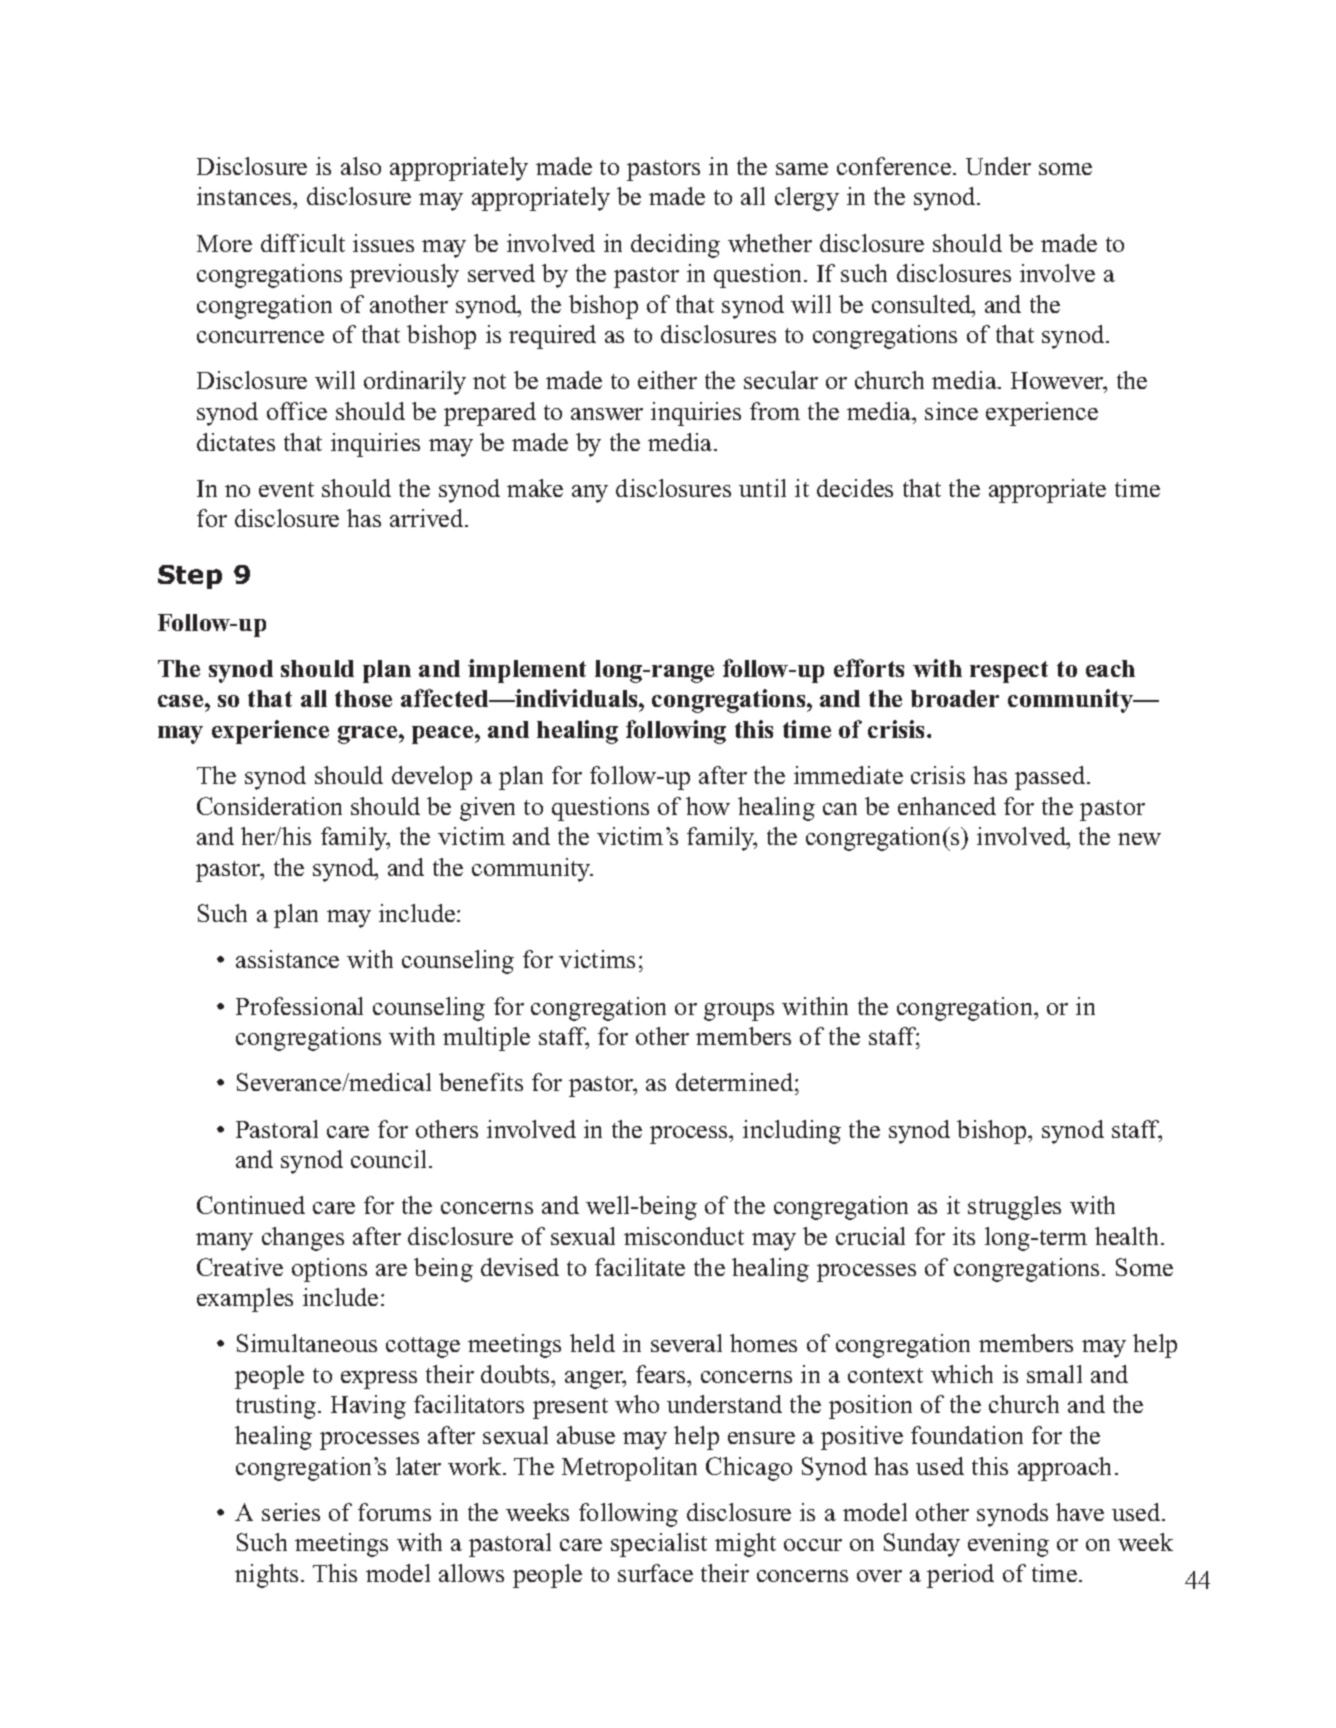  What do you see at coordinates (1051, 778) in the page?
I see `passed` at bounding box center [1051, 778].
